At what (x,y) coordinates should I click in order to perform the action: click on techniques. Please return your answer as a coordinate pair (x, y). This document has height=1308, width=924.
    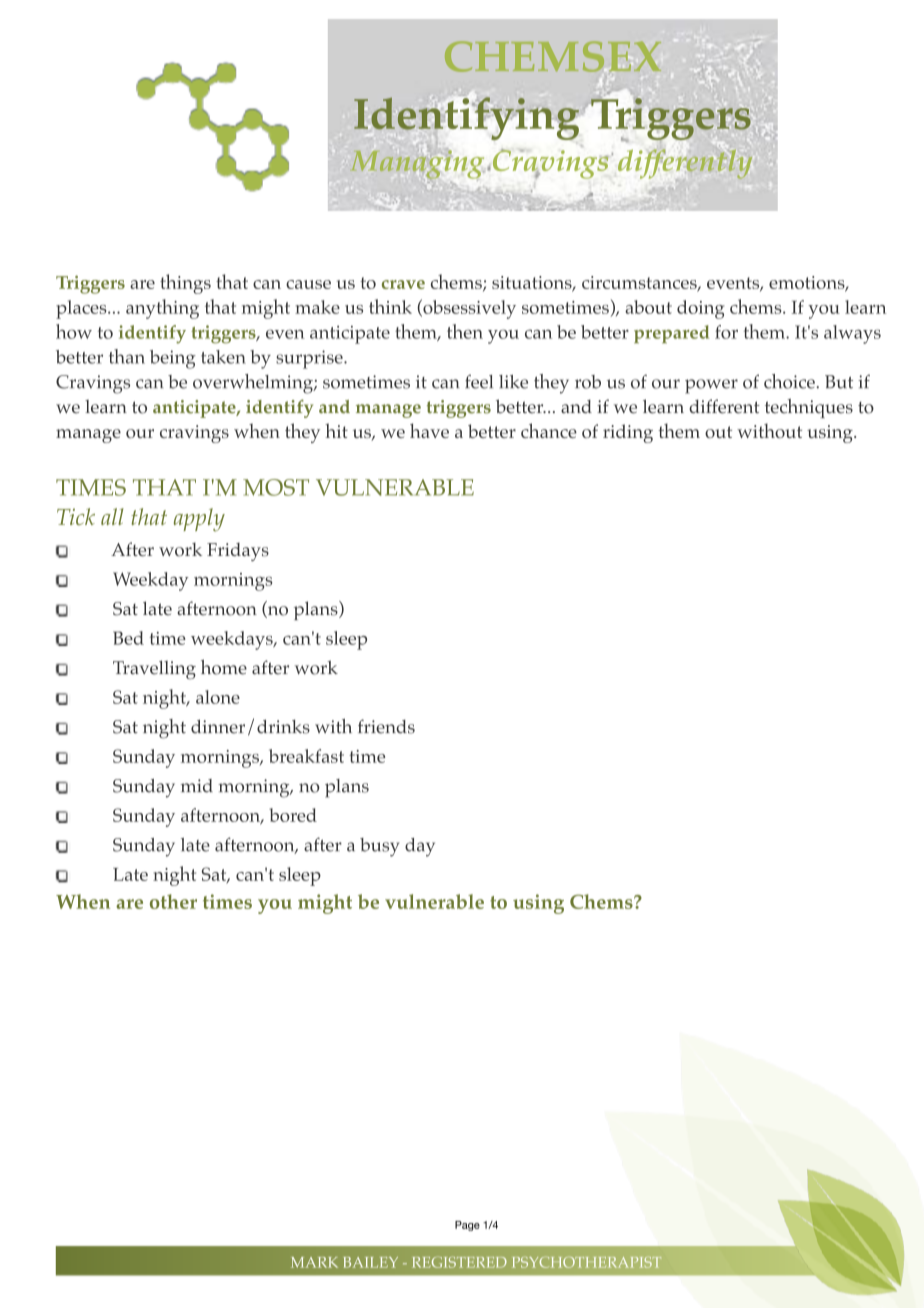
    Looking at the image, I should click on (809, 408).
